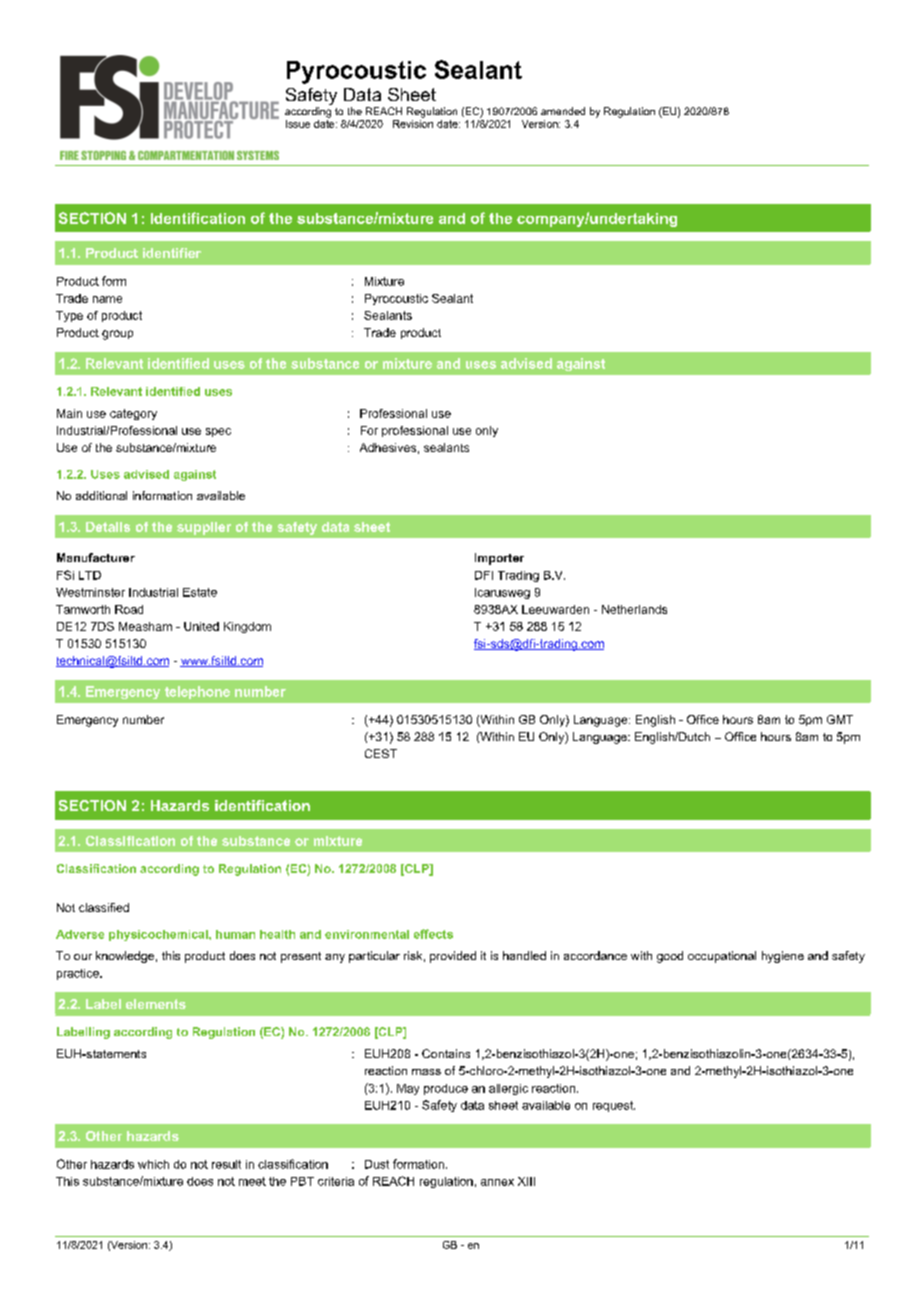  Describe the element at coordinates (840, 719) in the screenshot. I see `GMT` at that location.
